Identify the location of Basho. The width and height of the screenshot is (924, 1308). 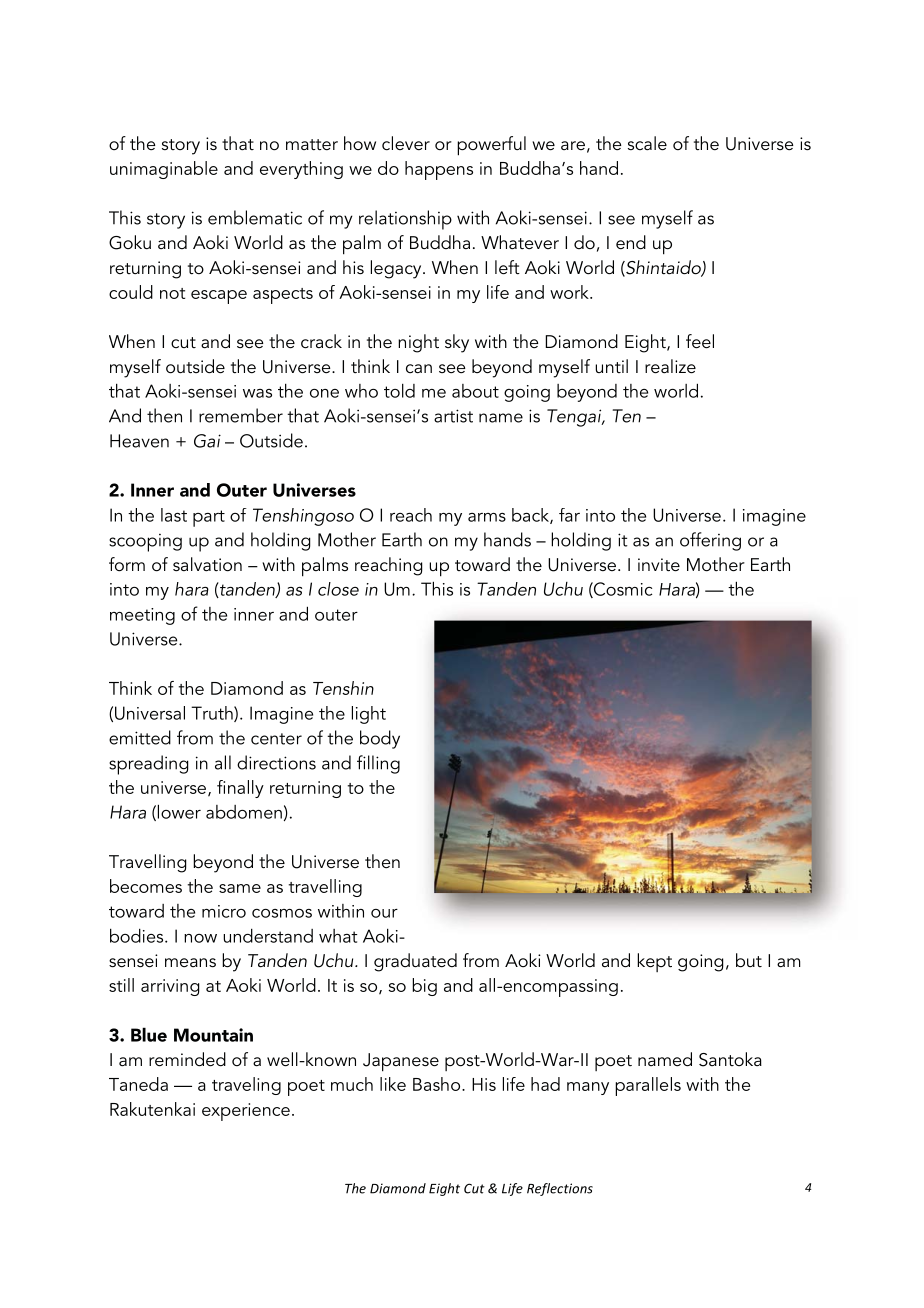
(438, 1084).
